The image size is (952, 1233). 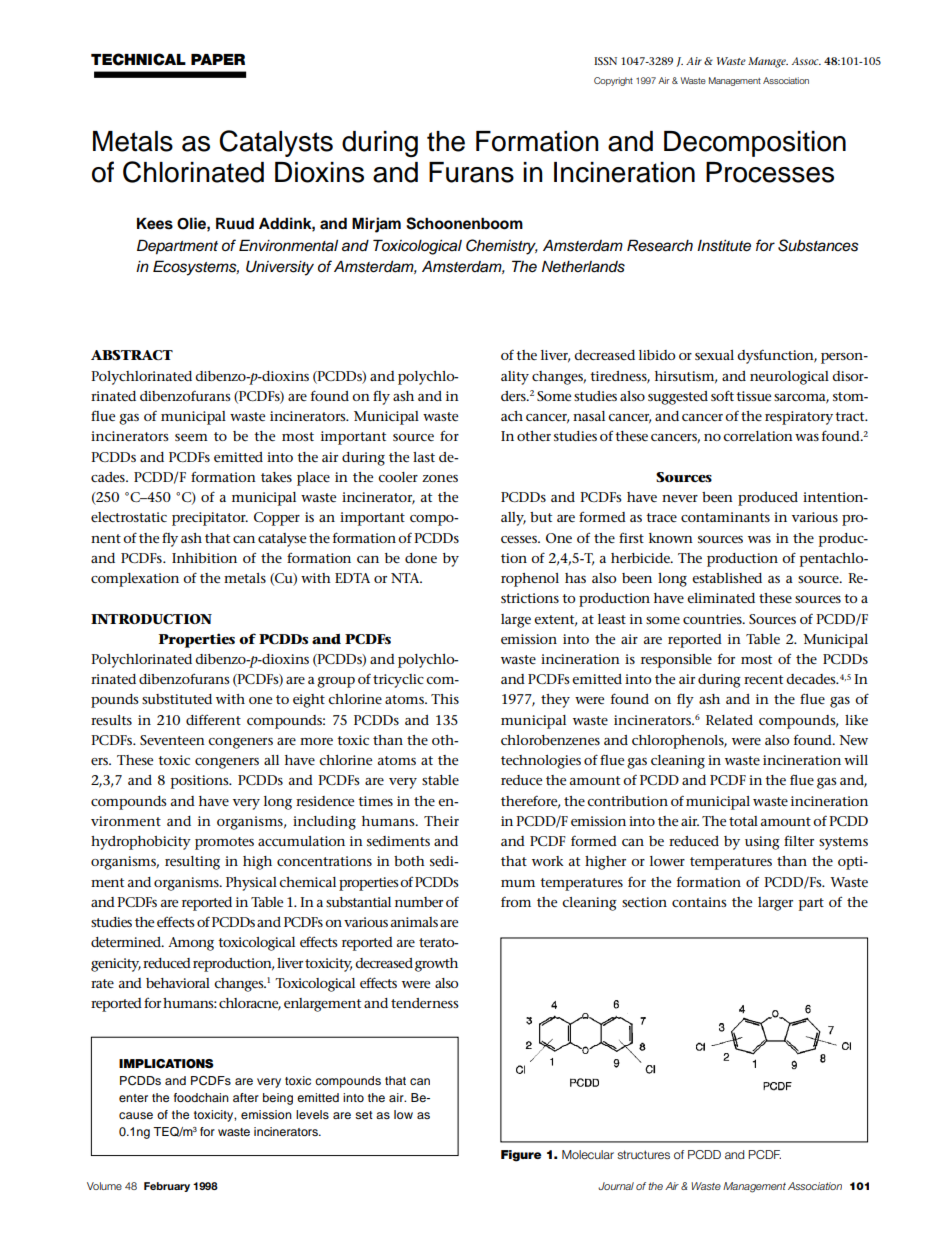 I want to click on ISSN, so click(x=605, y=61).
